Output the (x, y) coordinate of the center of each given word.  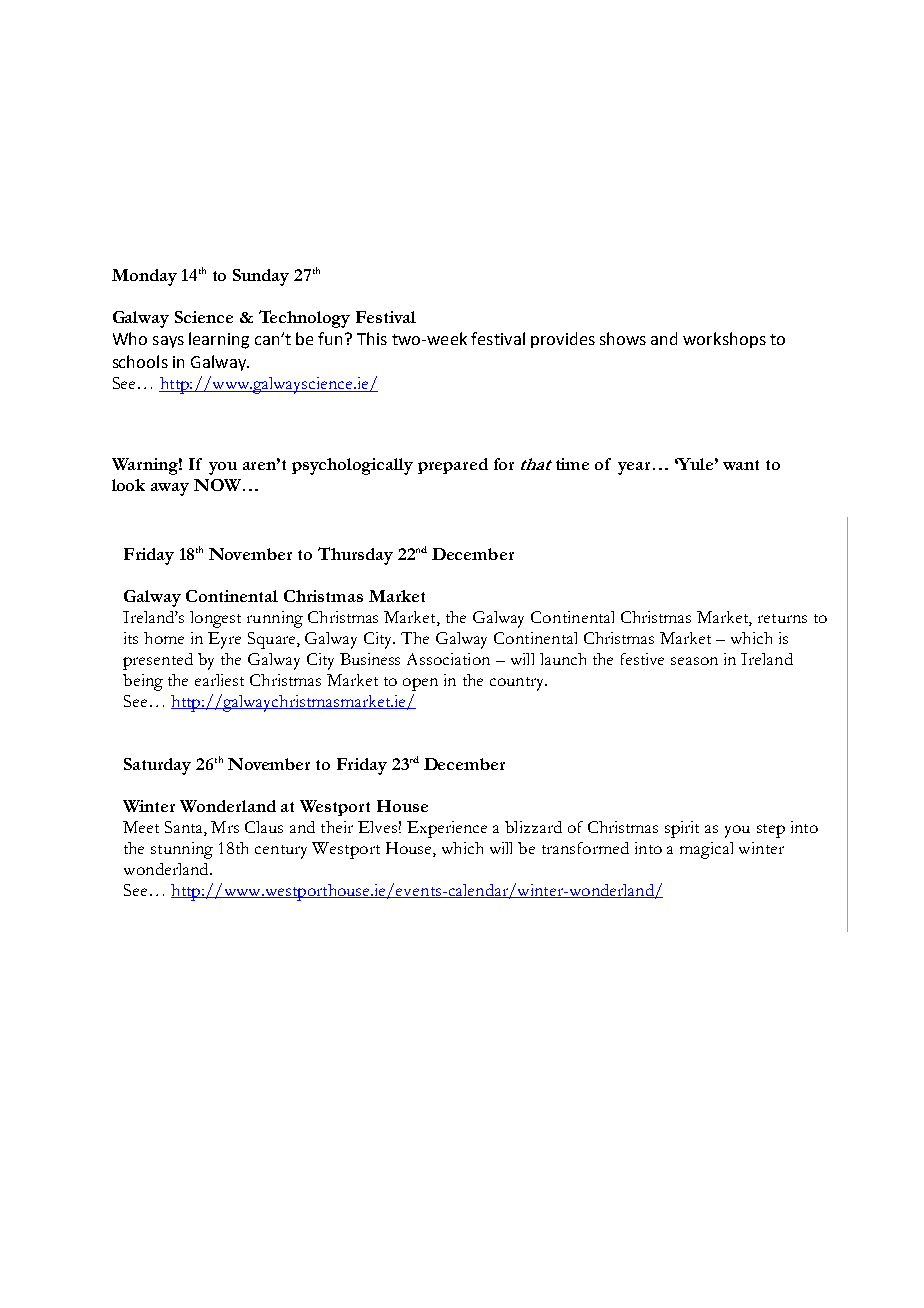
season (694, 661)
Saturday (157, 766)
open (420, 684)
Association (448, 659)
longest (215, 619)
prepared (453, 466)
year (634, 468)
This (372, 338)
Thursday (355, 556)
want (741, 465)
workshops (724, 340)
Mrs (225, 827)
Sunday (261, 277)
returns (782, 618)
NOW (217, 485)
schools (140, 361)
